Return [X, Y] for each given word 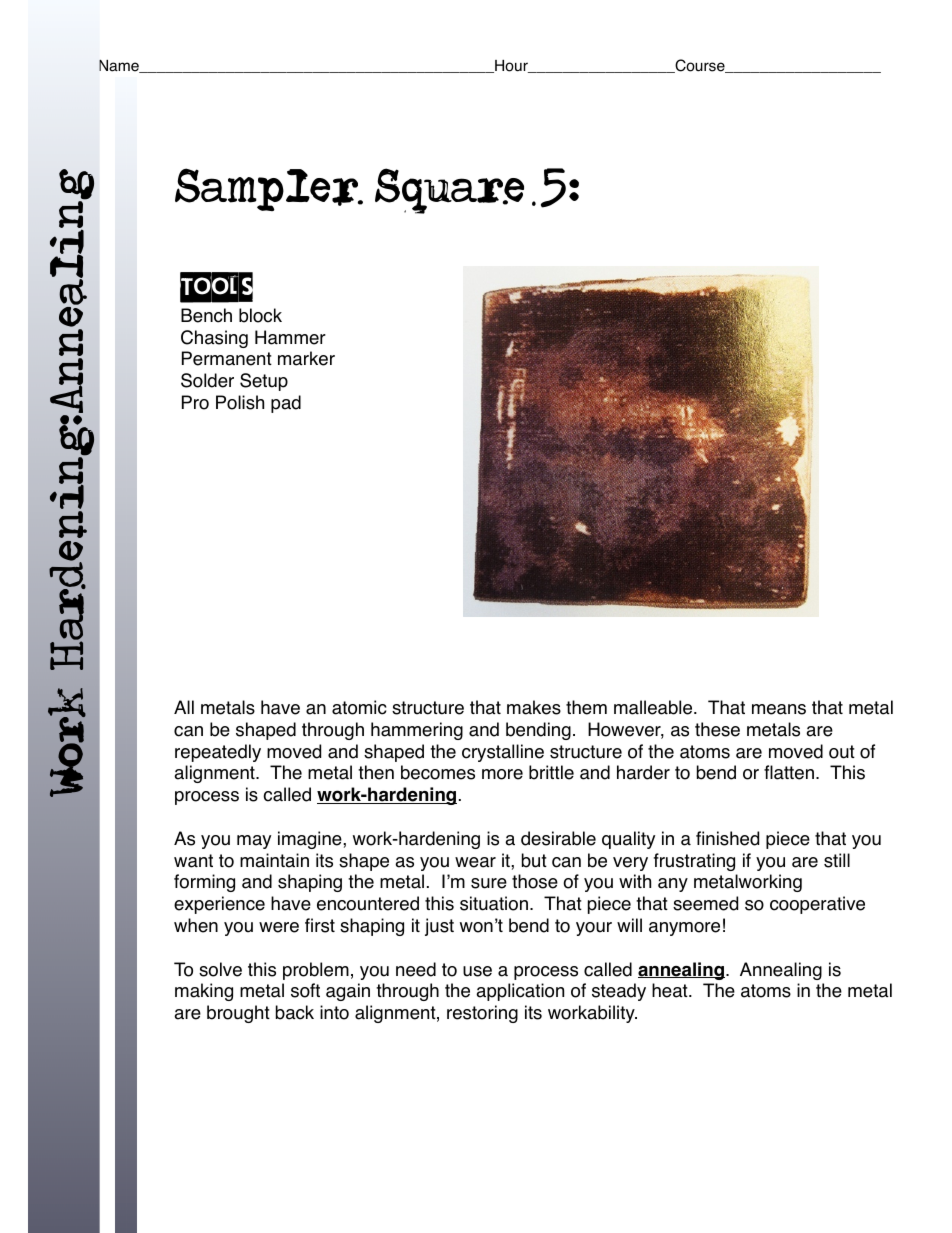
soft [305, 990]
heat [671, 990]
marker [306, 358]
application [520, 992]
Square [455, 191]
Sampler [269, 189]
